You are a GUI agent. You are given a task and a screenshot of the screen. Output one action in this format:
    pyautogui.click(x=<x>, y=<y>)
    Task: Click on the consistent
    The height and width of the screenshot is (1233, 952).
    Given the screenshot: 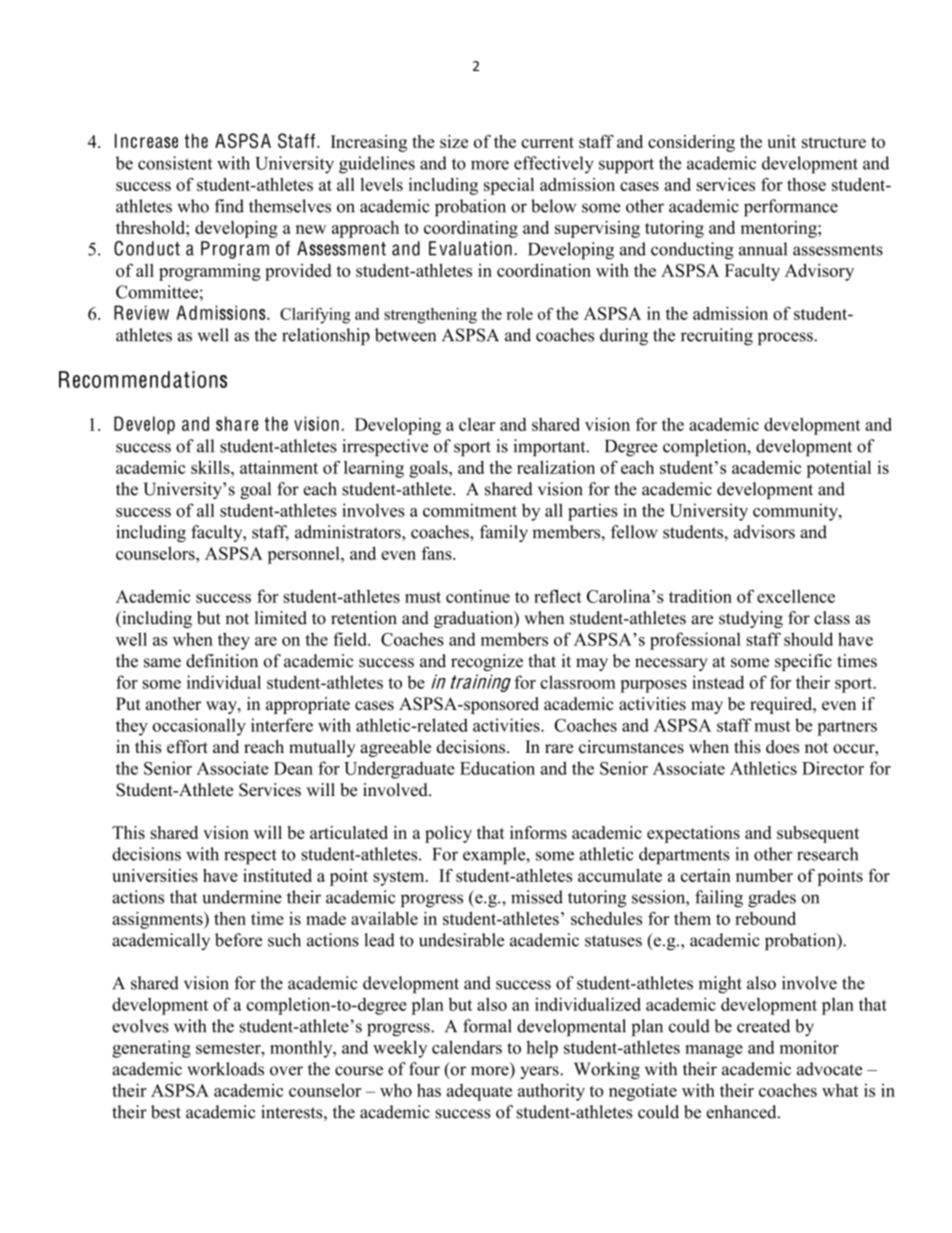 What is the action you would take?
    pyautogui.click(x=175, y=163)
